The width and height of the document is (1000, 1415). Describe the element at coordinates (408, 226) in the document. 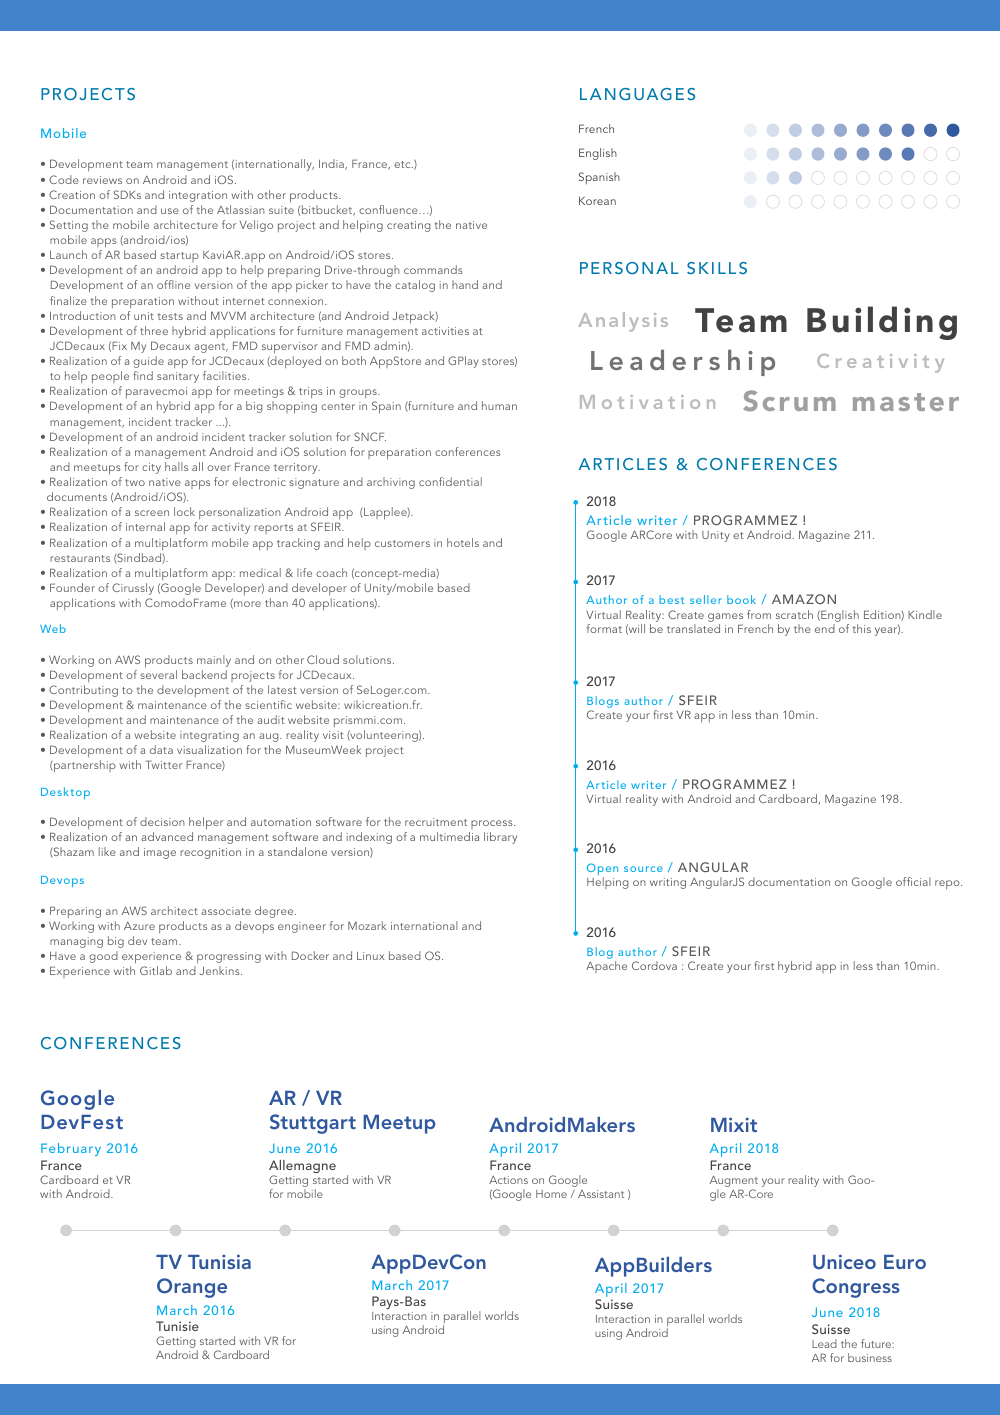

I see `creating` at that location.
